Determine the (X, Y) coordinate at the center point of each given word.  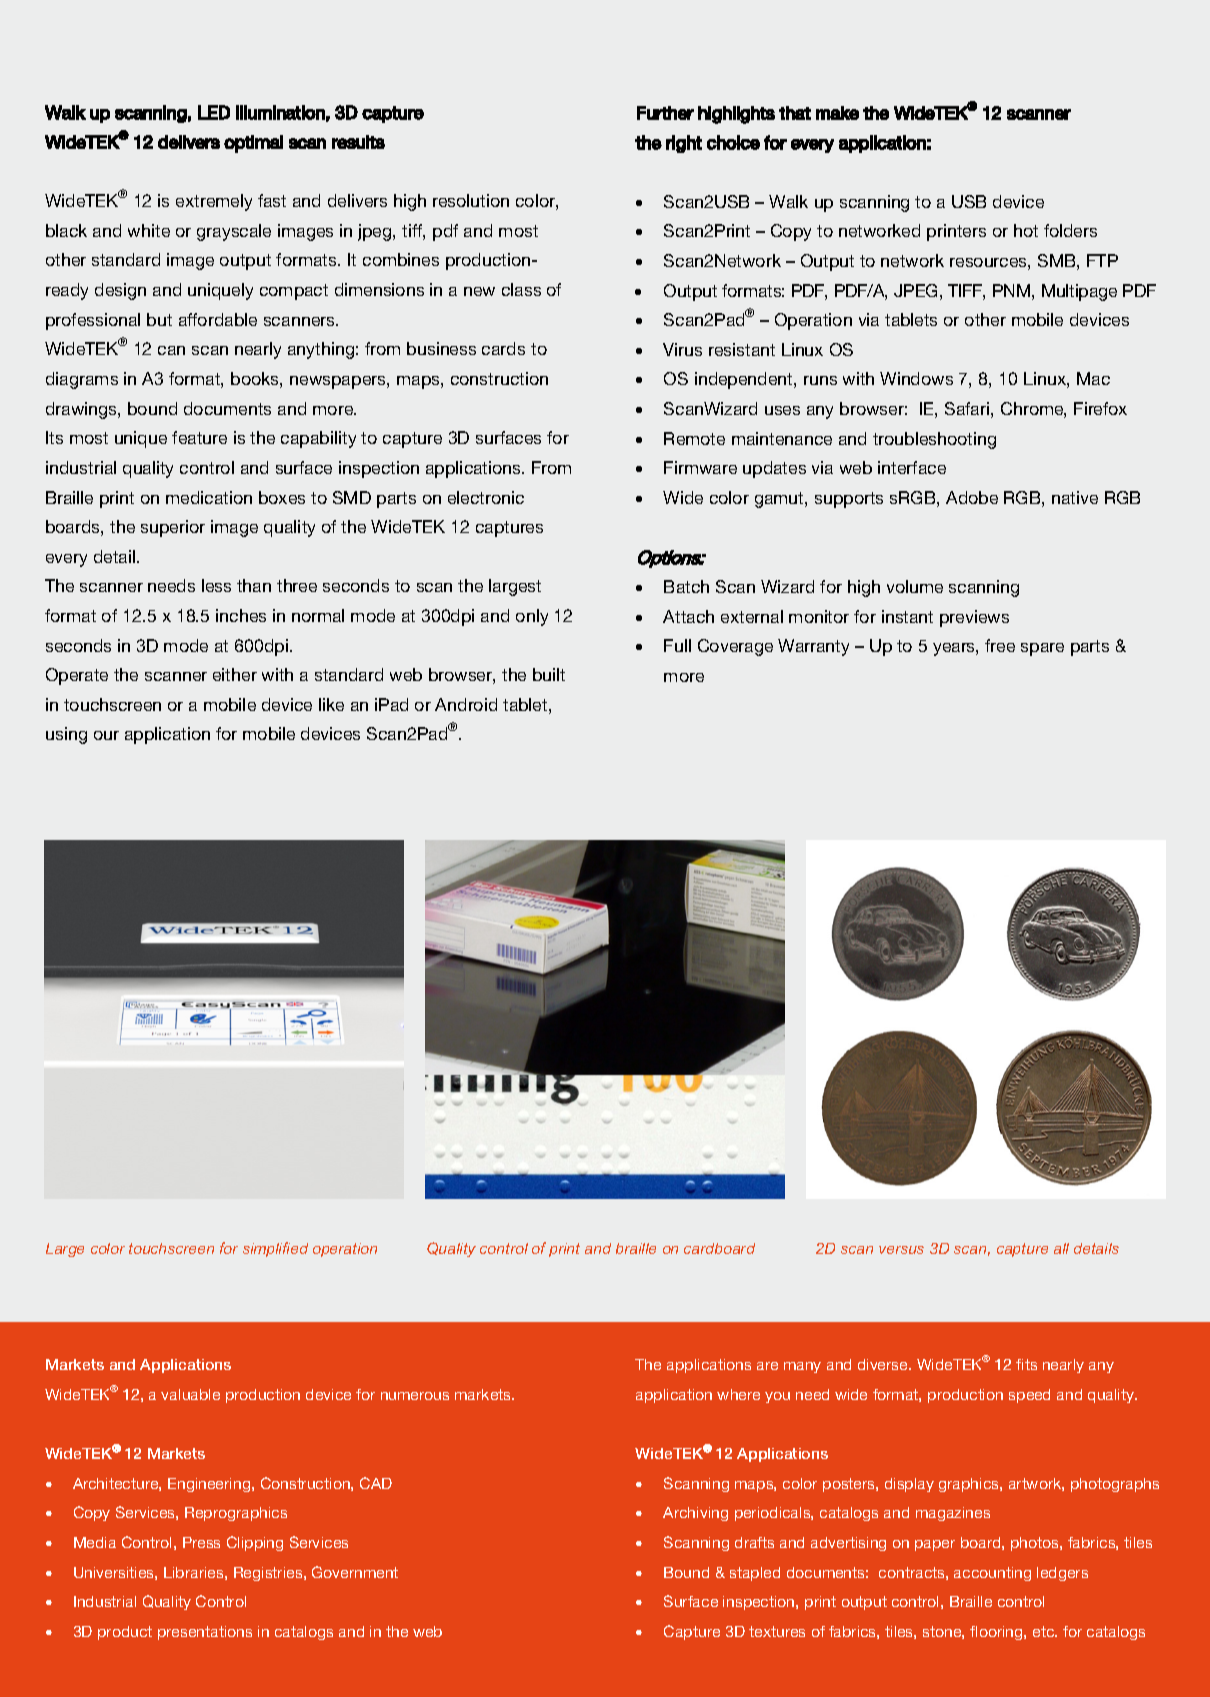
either (235, 674)
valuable (190, 1394)
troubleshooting (934, 440)
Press (201, 1542)
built (549, 674)
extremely (214, 202)
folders (1070, 230)
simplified (275, 1249)
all (1061, 1248)
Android (466, 704)
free (1000, 645)
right (684, 144)
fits (1026, 1364)
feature (199, 437)
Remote (694, 438)
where (738, 1394)
